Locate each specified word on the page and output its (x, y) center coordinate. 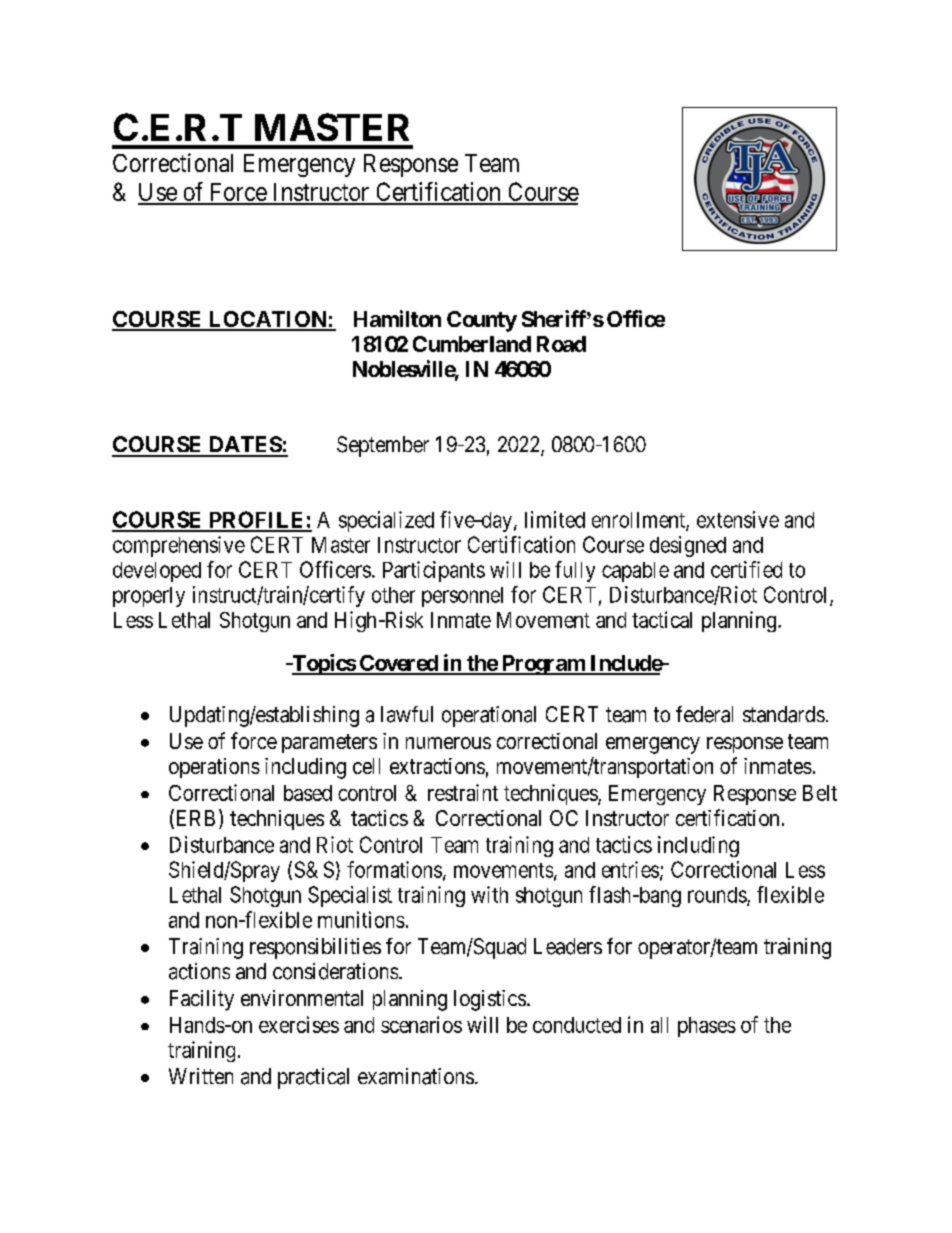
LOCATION (267, 320)
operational (489, 716)
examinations (416, 1076)
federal (704, 714)
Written (201, 1076)
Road (561, 344)
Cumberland (472, 344)
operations (214, 768)
